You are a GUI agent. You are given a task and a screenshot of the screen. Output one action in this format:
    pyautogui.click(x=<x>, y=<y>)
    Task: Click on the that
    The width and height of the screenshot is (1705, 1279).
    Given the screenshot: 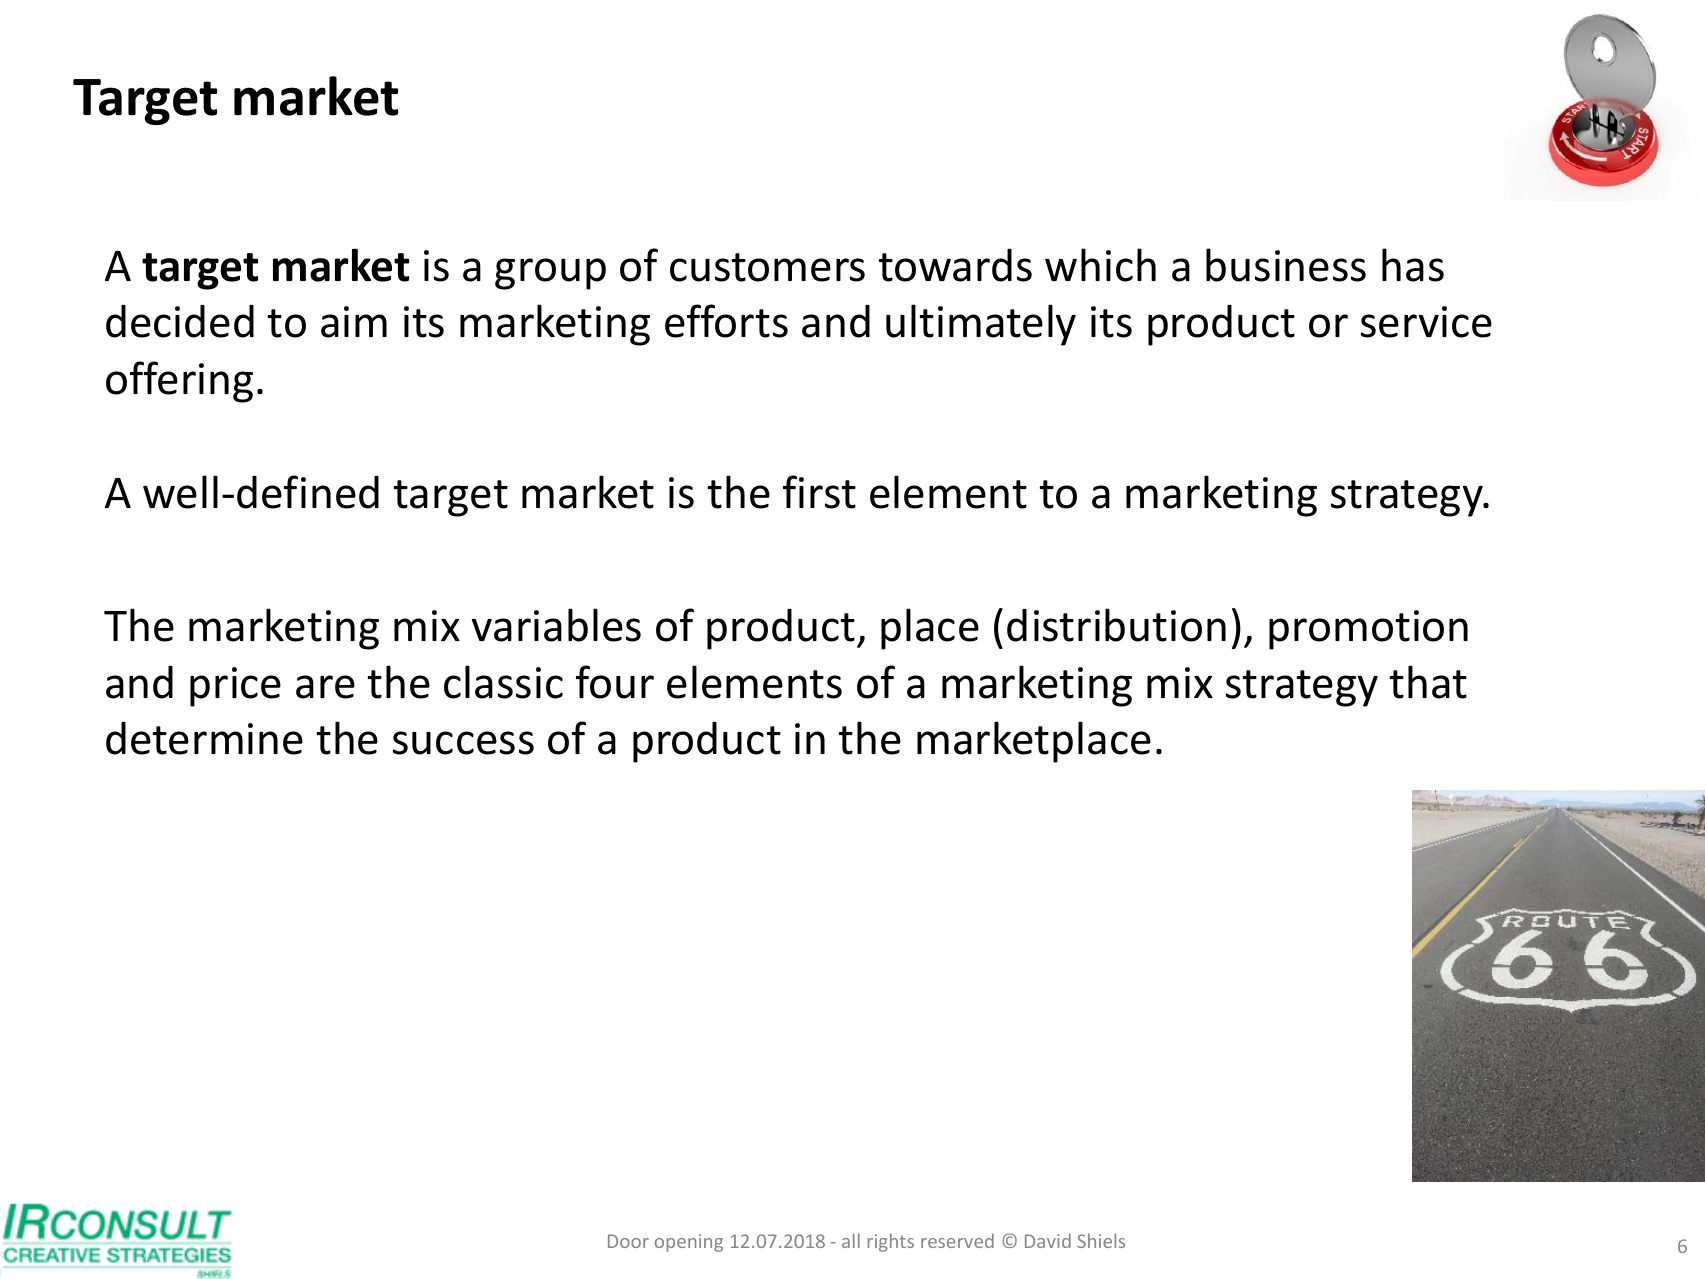 What is the action you would take?
    pyautogui.click(x=1428, y=682)
